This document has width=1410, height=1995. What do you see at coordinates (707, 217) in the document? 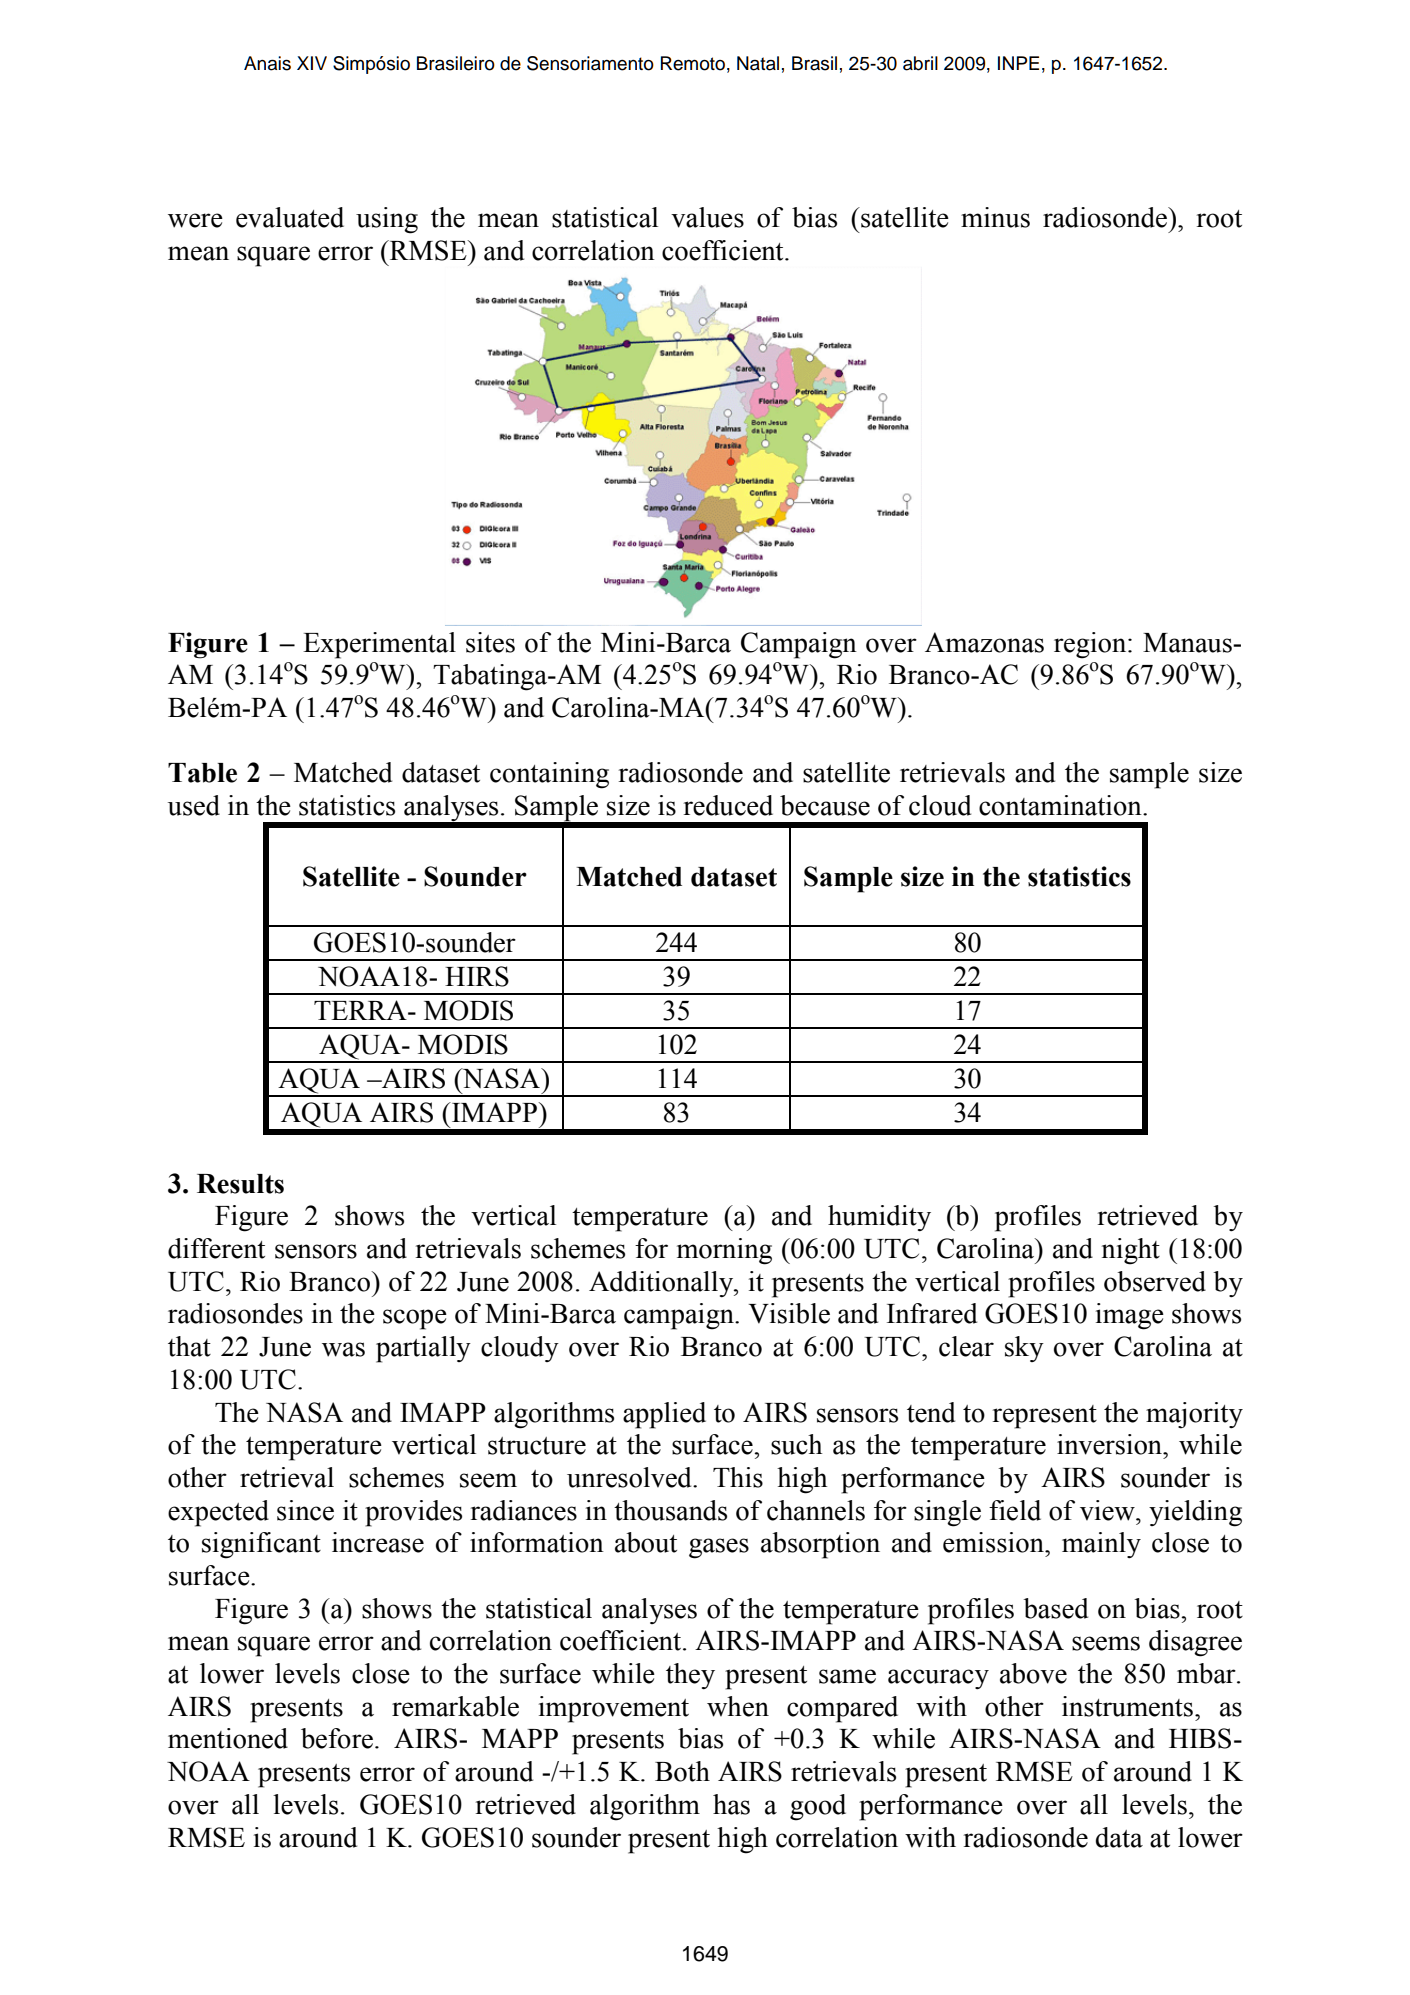
I see `values` at bounding box center [707, 217].
